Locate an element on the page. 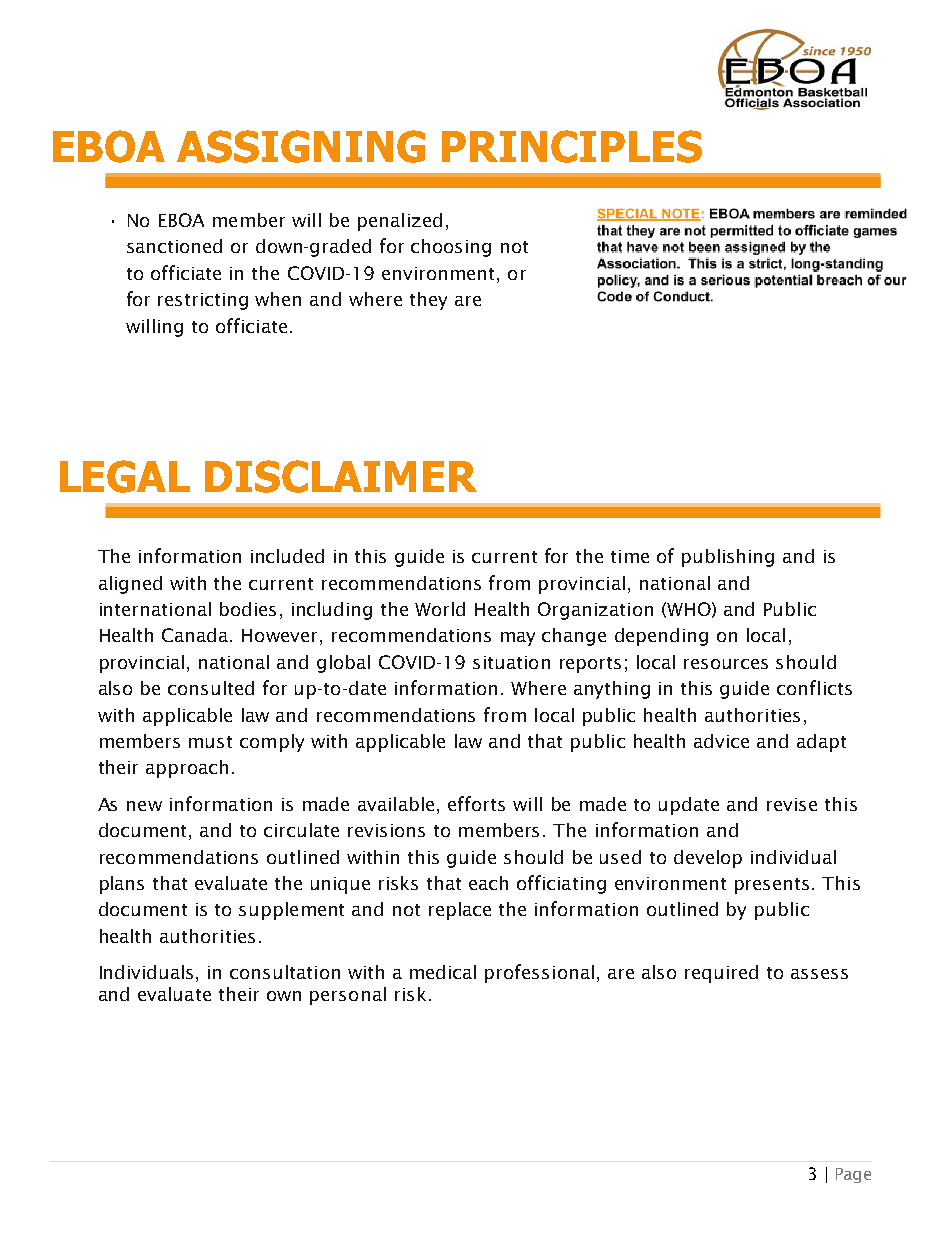 The height and width of the image is (1233, 952). new is located at coordinates (144, 806).
